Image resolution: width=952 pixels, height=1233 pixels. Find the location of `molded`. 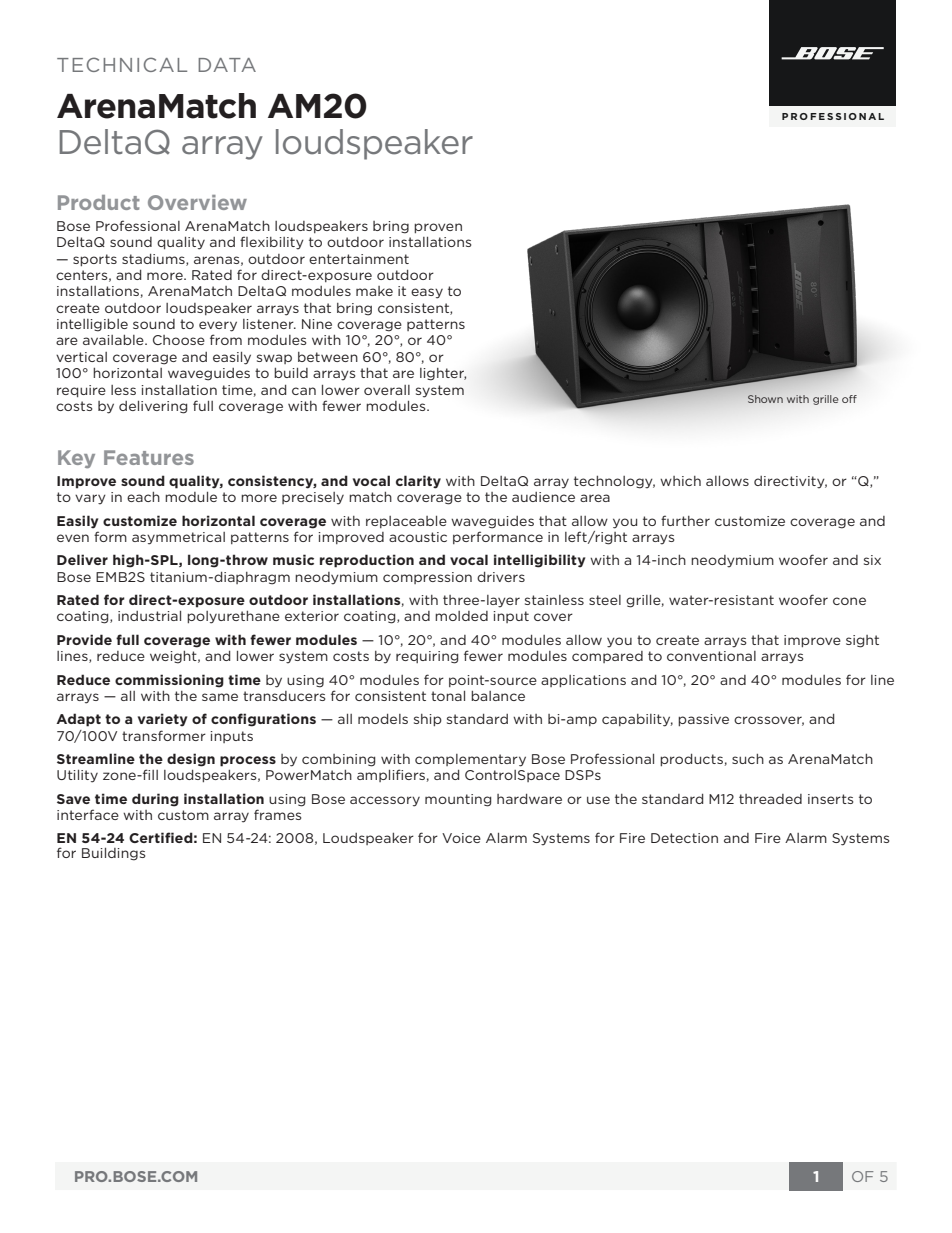

molded is located at coordinates (461, 616).
